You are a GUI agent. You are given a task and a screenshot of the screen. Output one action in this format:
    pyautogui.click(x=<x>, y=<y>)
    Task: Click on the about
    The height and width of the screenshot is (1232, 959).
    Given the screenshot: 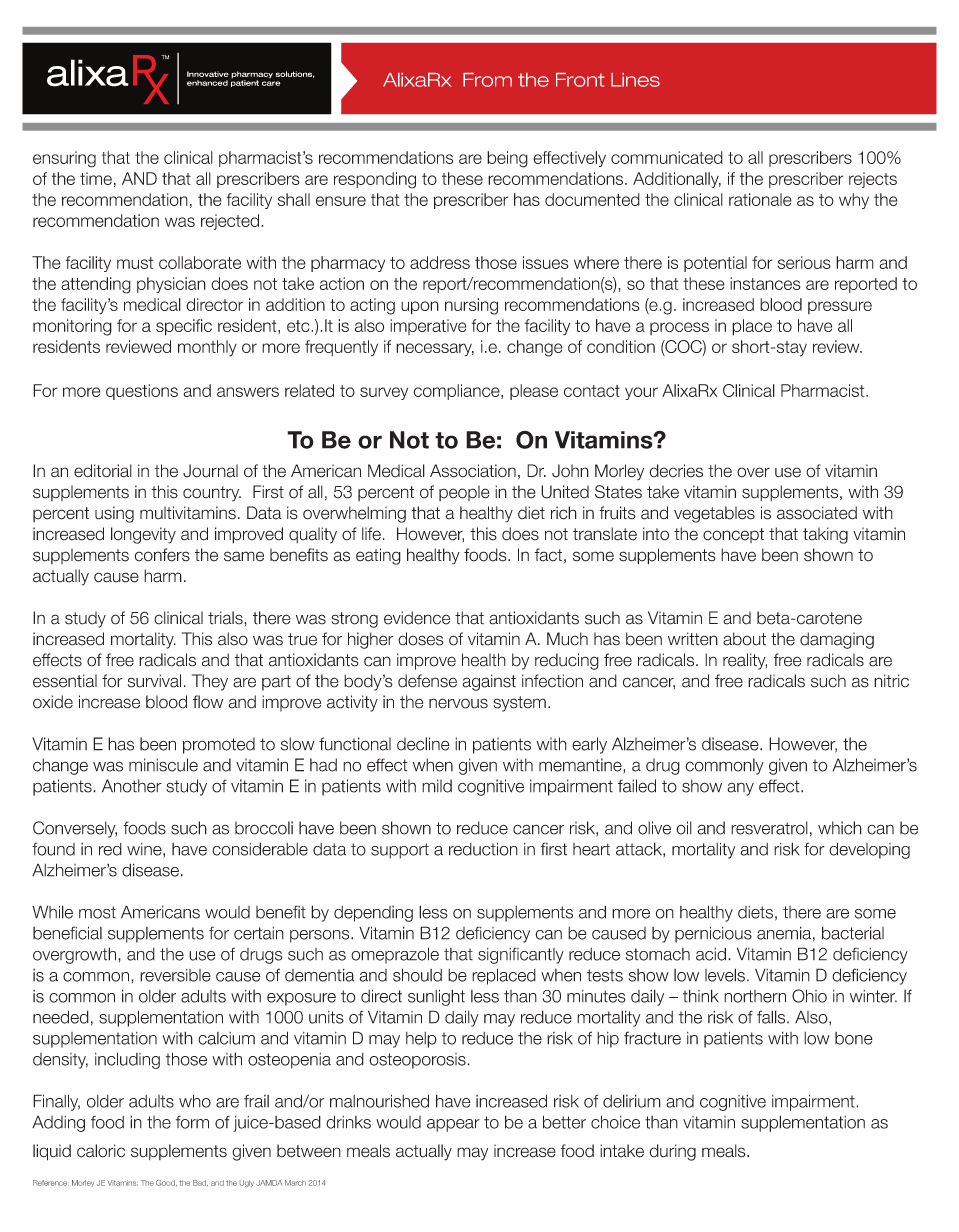 What is the action you would take?
    pyautogui.click(x=744, y=639)
